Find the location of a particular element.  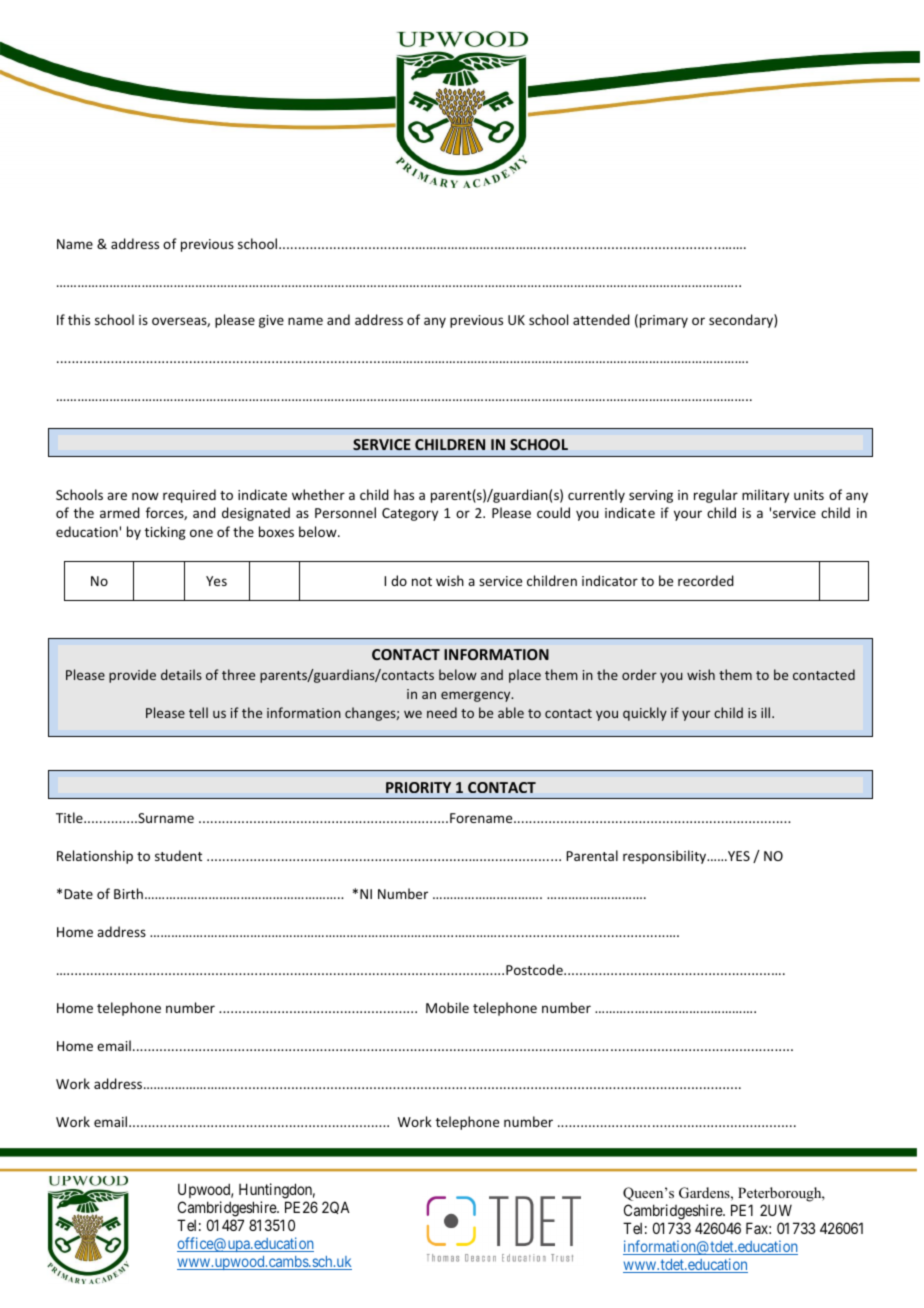

primary is located at coordinates (664, 321).
